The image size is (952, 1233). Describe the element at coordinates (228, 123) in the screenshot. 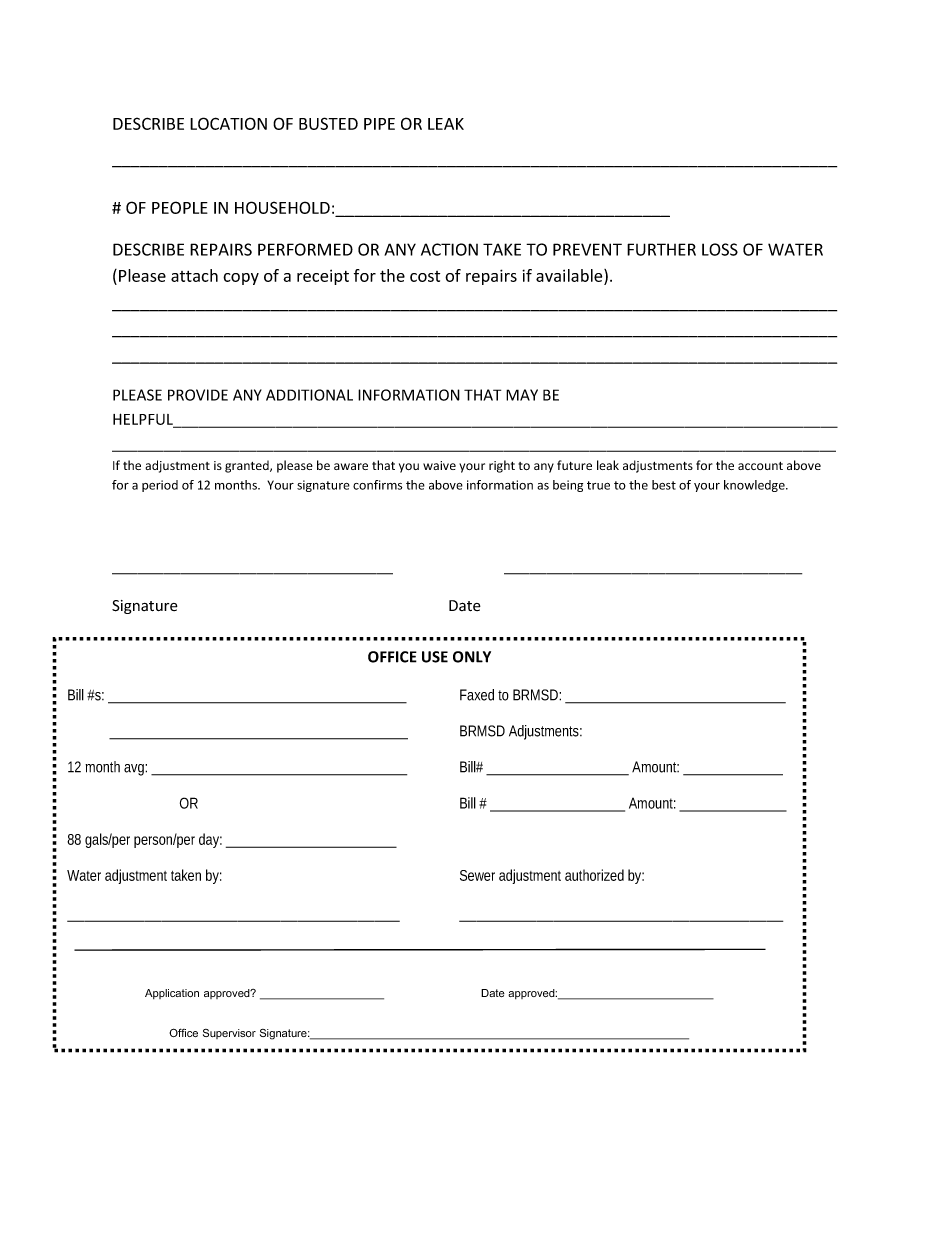

I see `LOCATION` at that location.
